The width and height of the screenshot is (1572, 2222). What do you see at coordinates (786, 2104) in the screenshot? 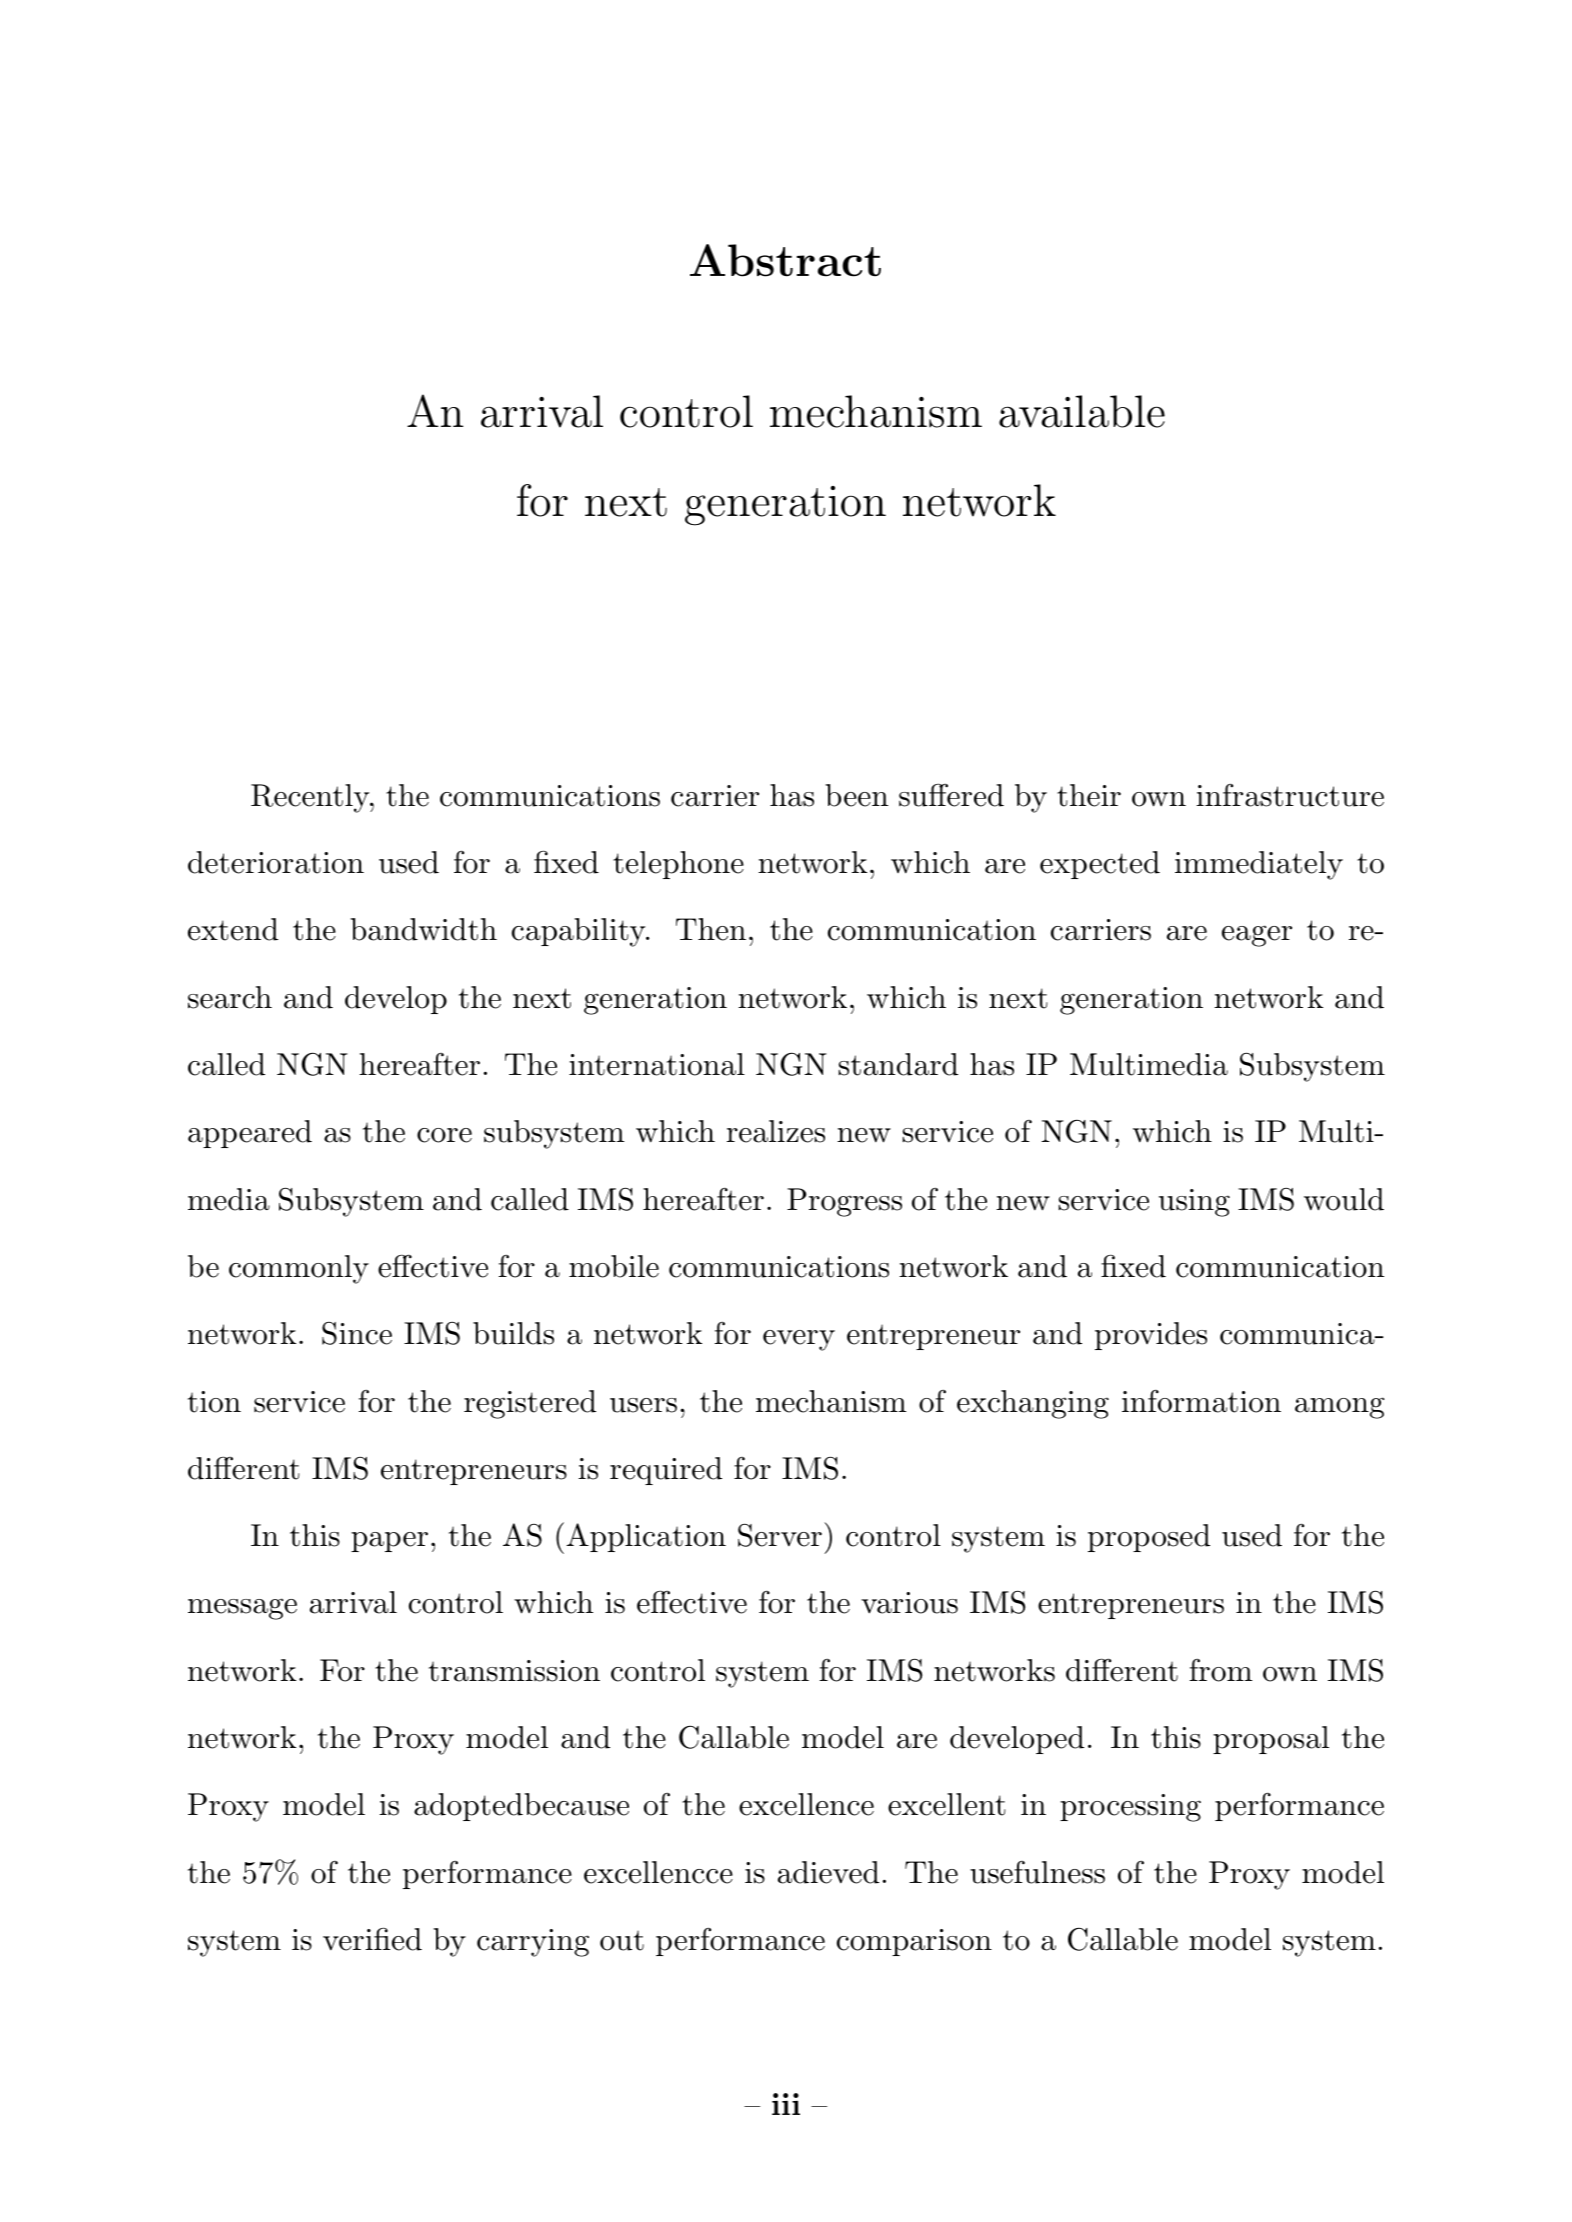
I see `iii` at bounding box center [786, 2104].
